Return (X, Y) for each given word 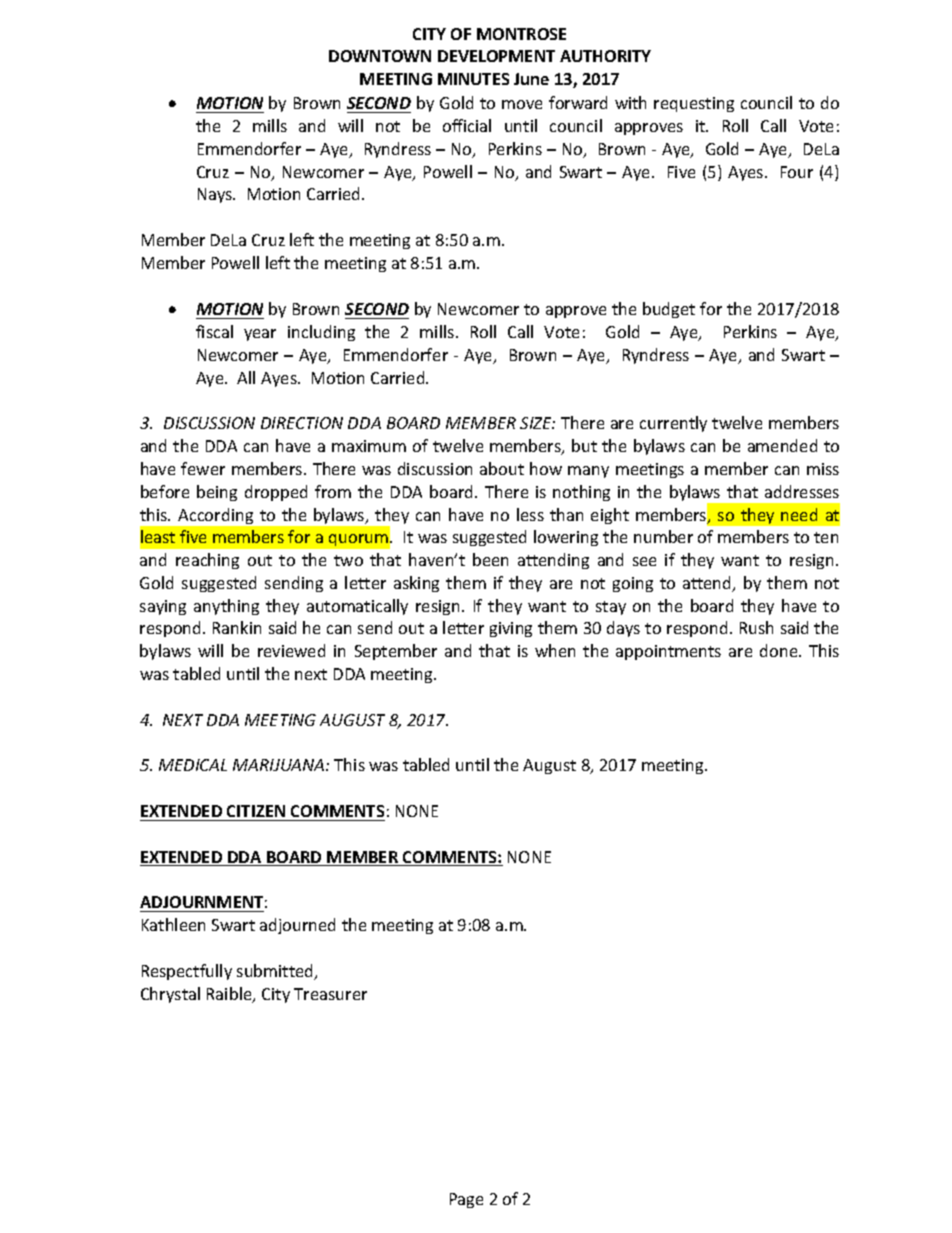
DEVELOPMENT (496, 56)
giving (511, 629)
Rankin (237, 627)
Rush (756, 627)
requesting (694, 104)
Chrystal (170, 995)
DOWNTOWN (380, 56)
